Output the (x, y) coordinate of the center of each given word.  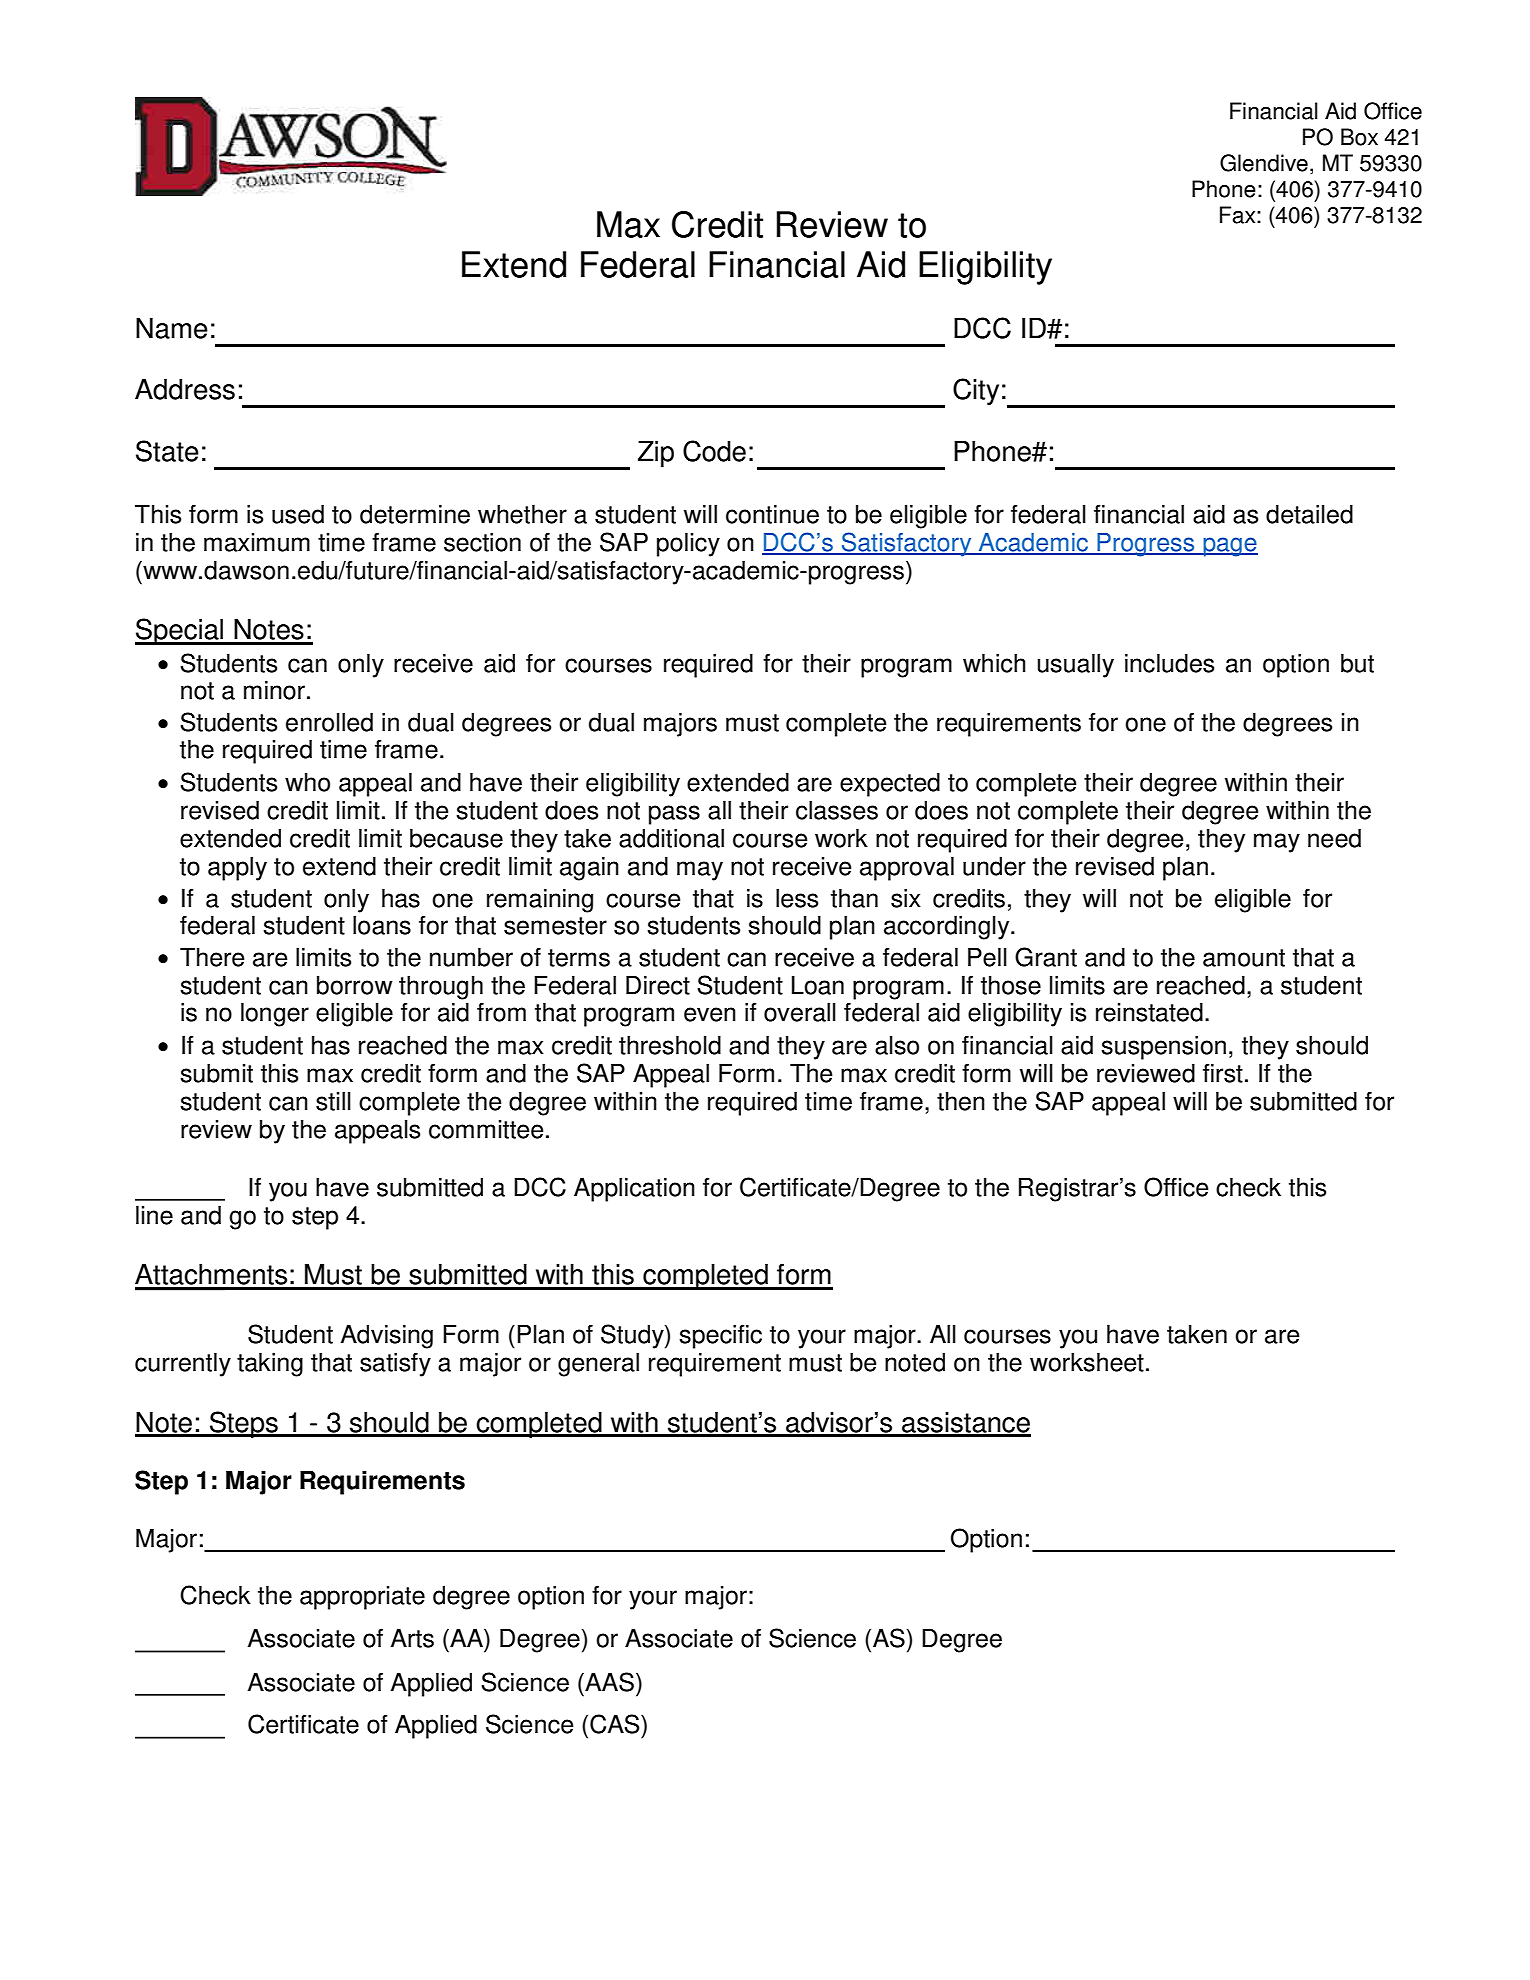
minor (274, 690)
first (1223, 1073)
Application (634, 1190)
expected (890, 785)
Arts (412, 1638)
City (976, 391)
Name (172, 328)
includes (1169, 663)
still (333, 1101)
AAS (610, 1682)
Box (1359, 137)
